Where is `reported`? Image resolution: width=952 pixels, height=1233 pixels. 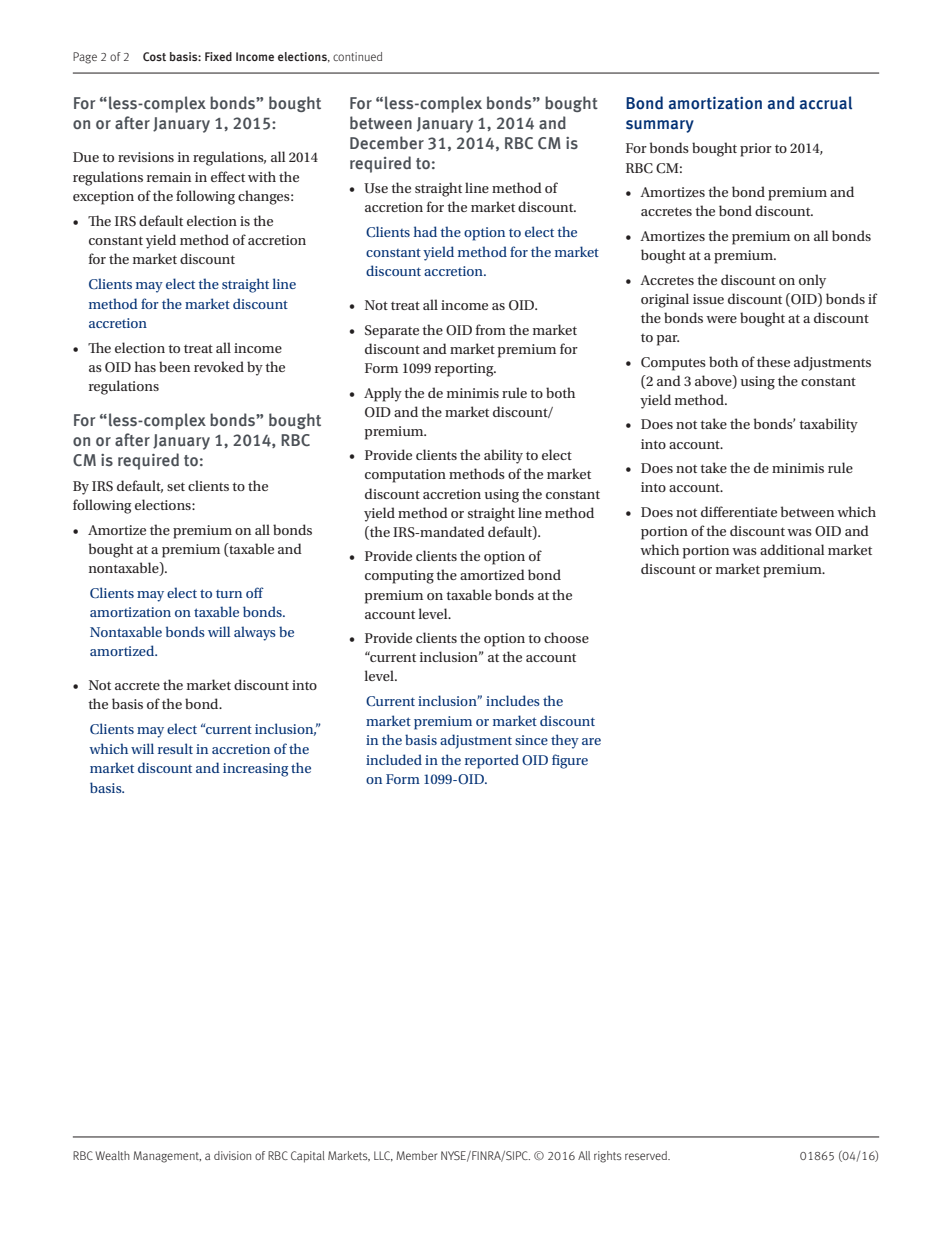 reported is located at coordinates (492, 761).
